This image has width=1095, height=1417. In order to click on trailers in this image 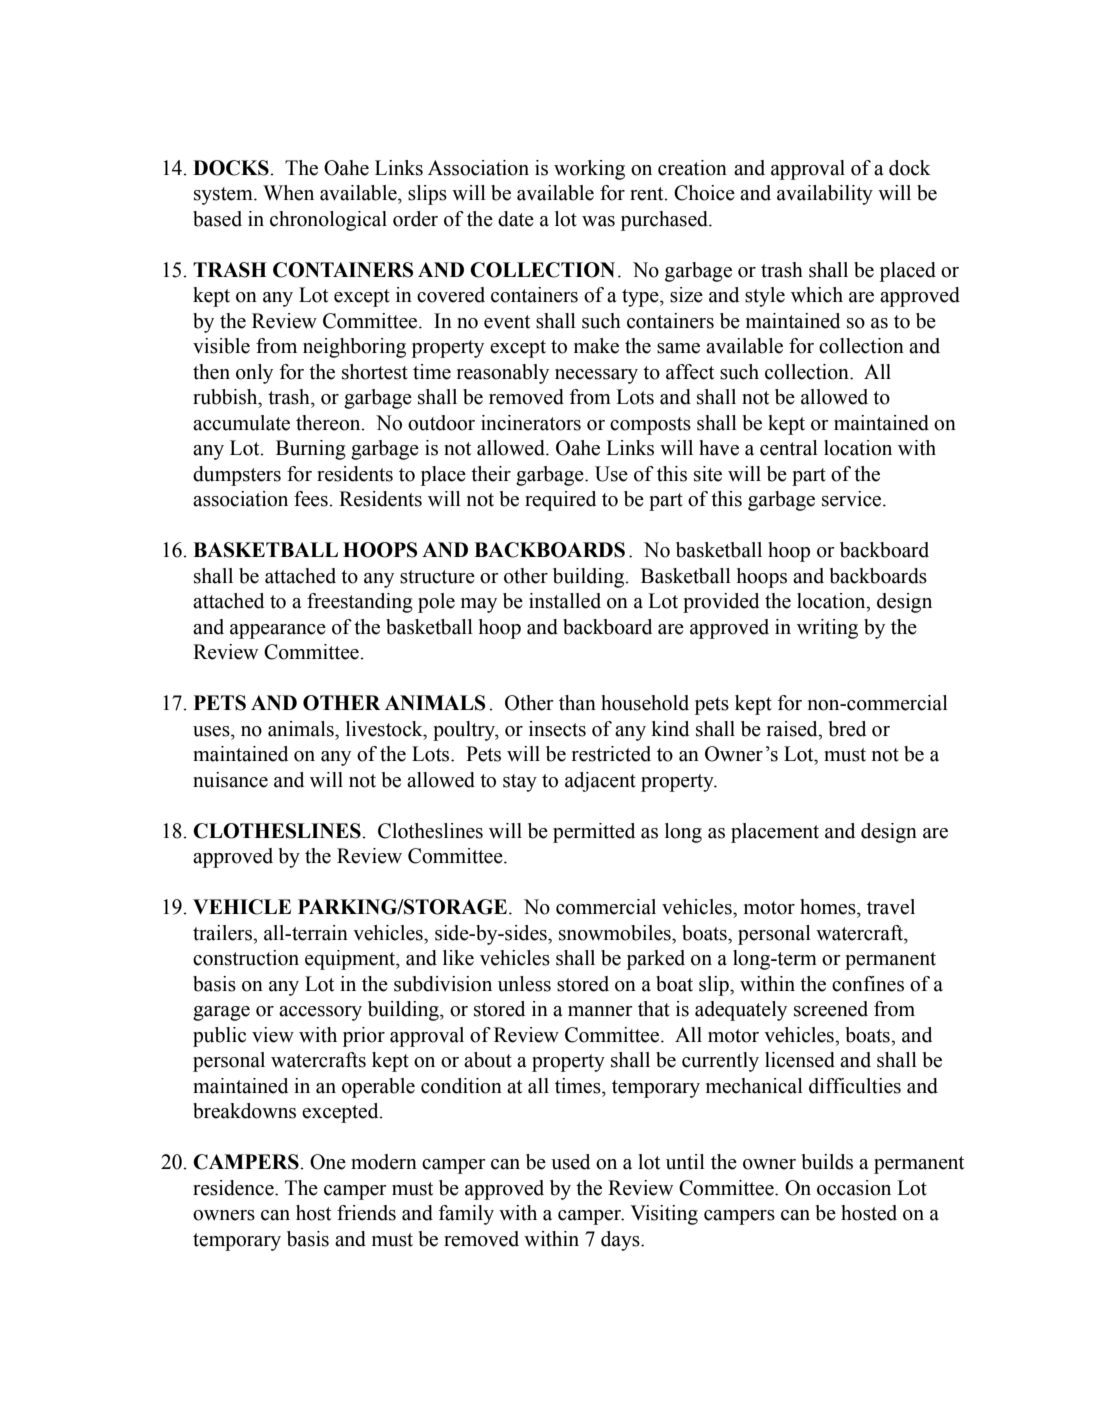, I will do `click(223, 933)`.
